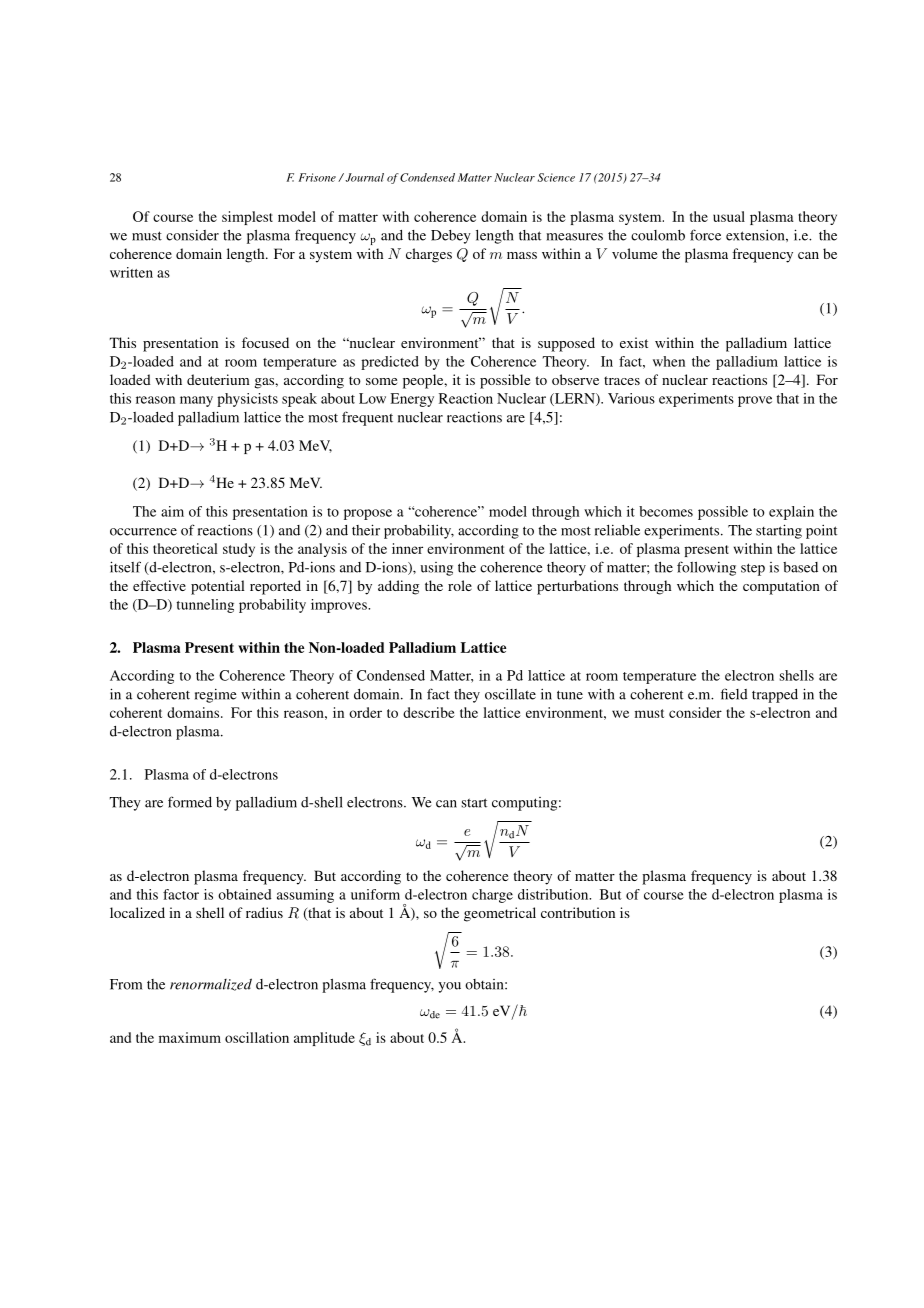  What do you see at coordinates (216, 696) in the image?
I see `regime` at bounding box center [216, 696].
